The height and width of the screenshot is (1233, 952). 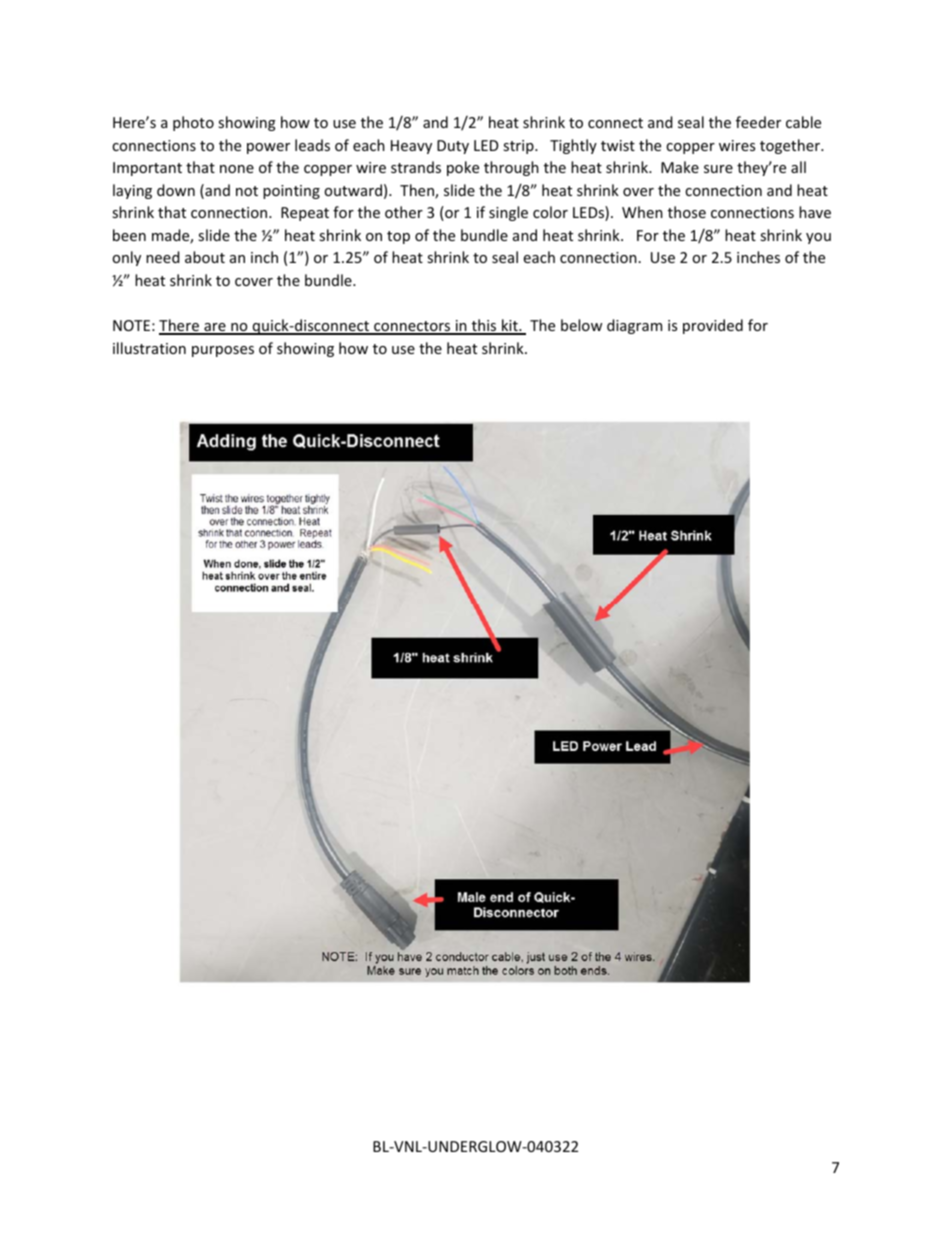 I want to click on been, so click(x=129, y=235).
